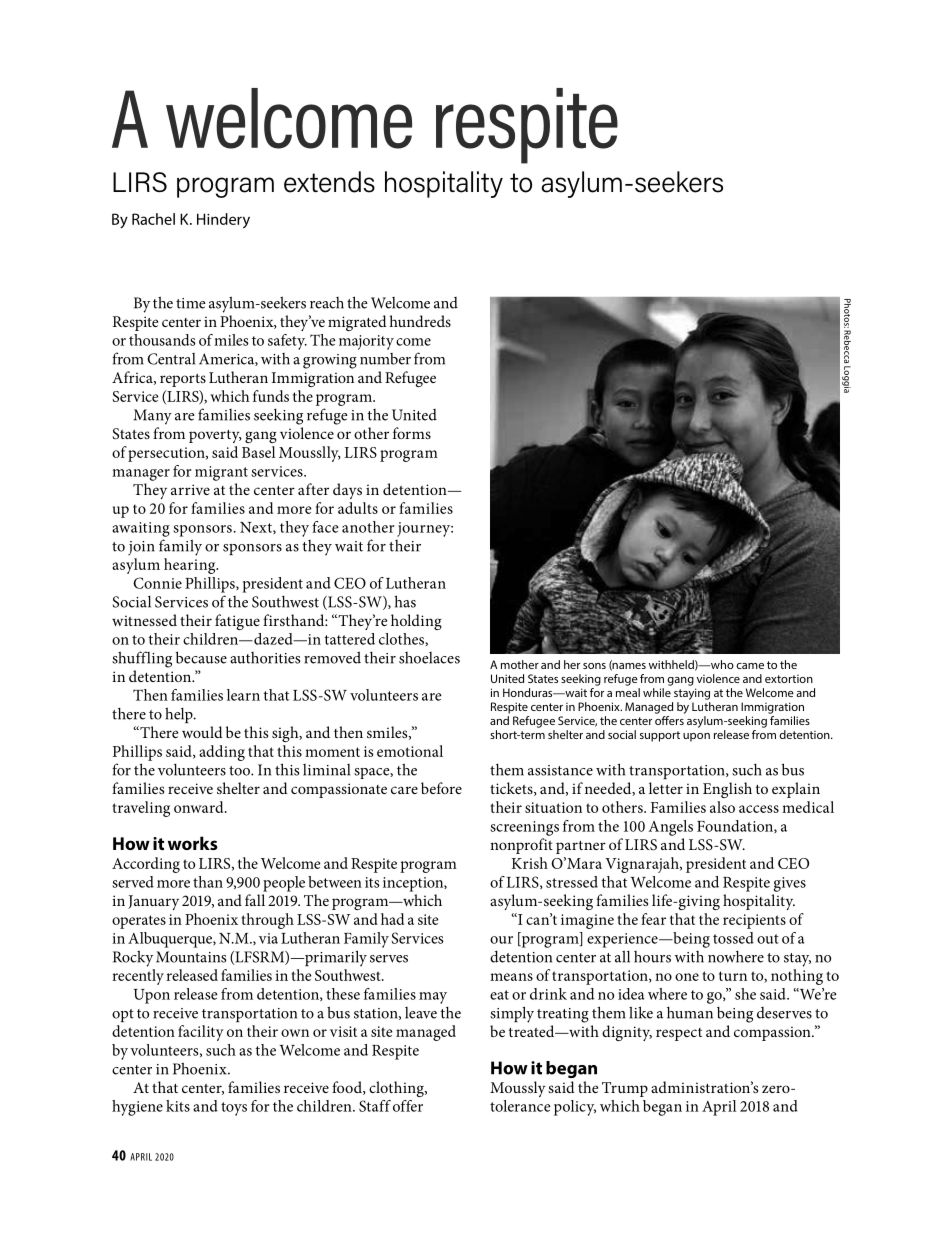  Describe the element at coordinates (375, 1106) in the document. I see `Staff` at that location.
